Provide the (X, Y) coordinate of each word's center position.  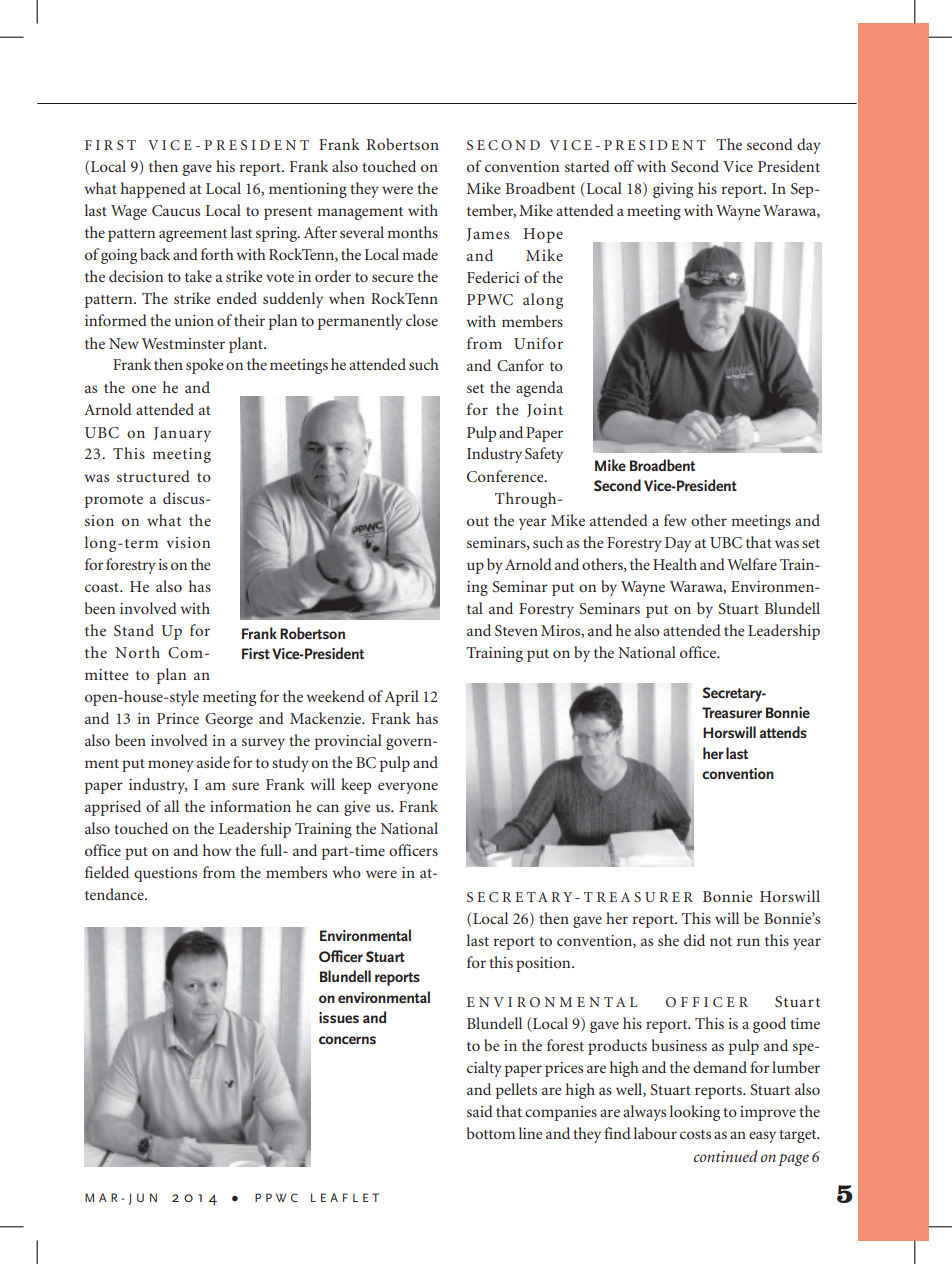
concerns (347, 1040)
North (137, 652)
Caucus (176, 211)
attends (783, 732)
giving (673, 190)
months (412, 232)
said (480, 1111)
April (402, 698)
